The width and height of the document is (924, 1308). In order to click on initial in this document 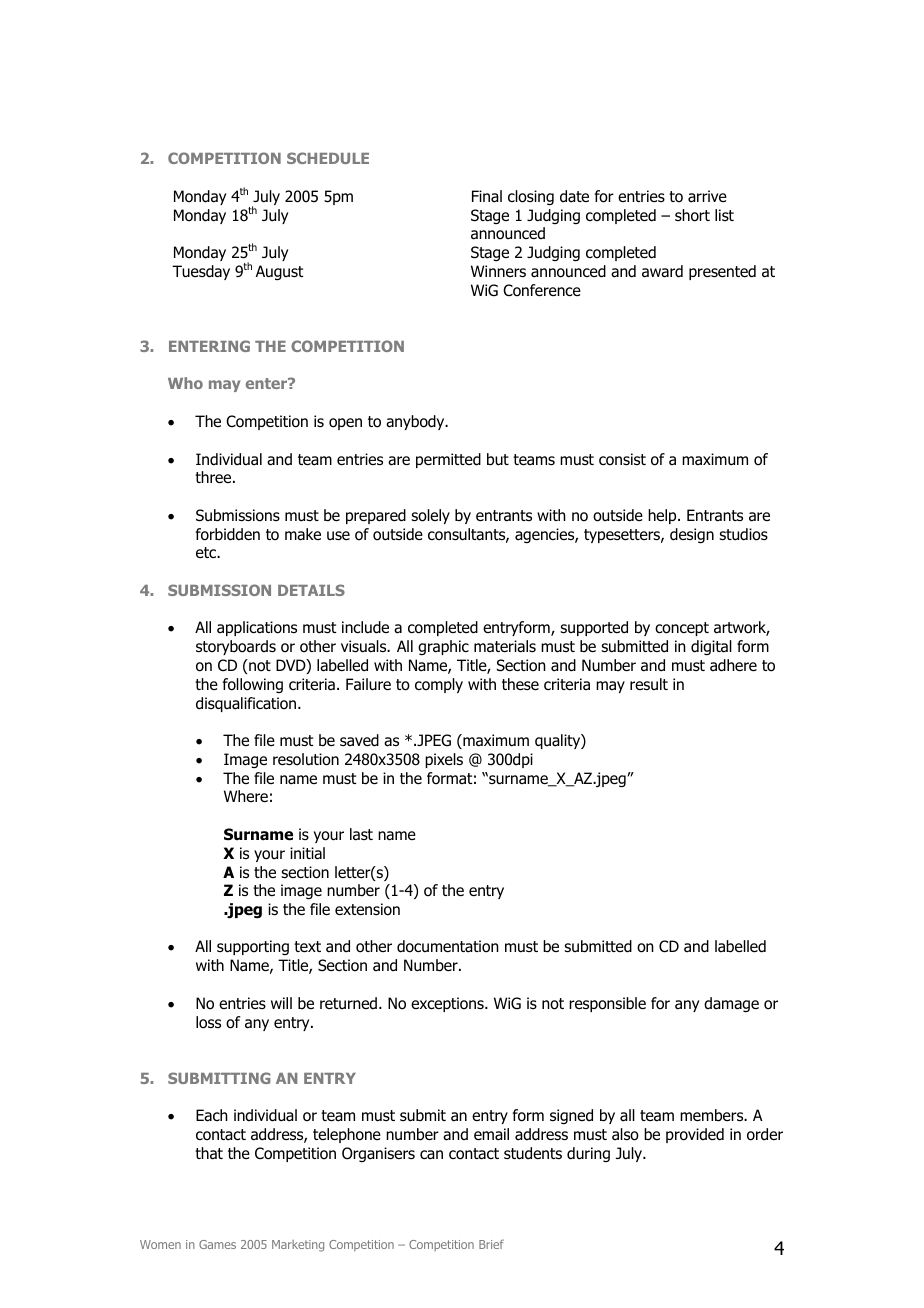, I will do `click(307, 853)`.
